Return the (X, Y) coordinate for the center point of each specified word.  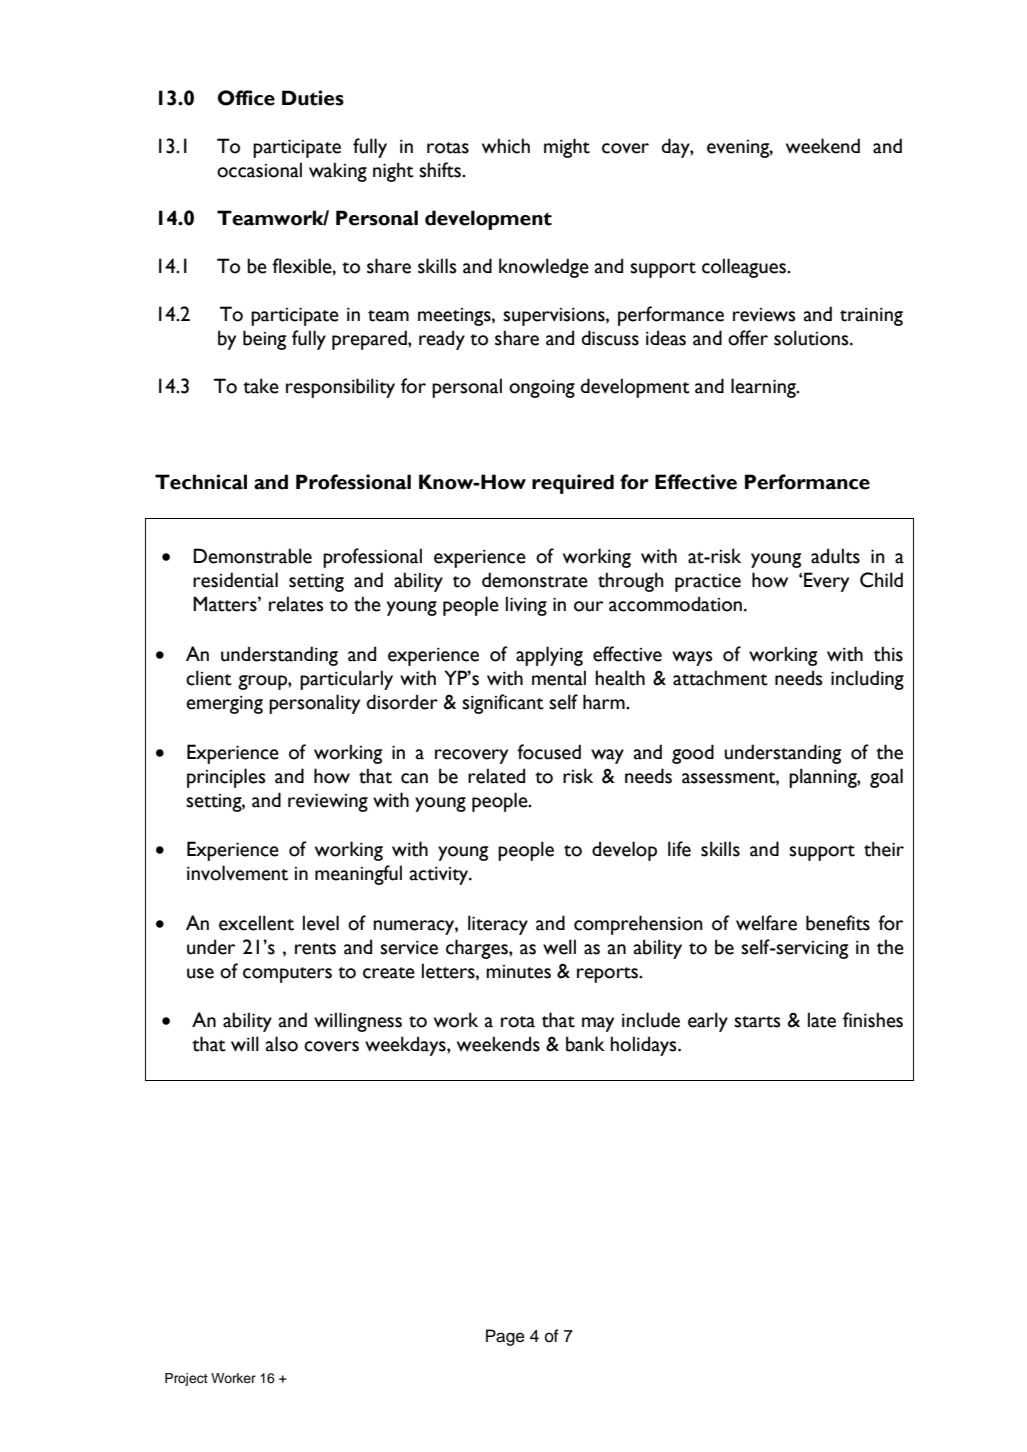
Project (186, 1379)
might (567, 148)
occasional (259, 170)
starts (757, 1022)
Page (505, 1337)
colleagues (745, 268)
